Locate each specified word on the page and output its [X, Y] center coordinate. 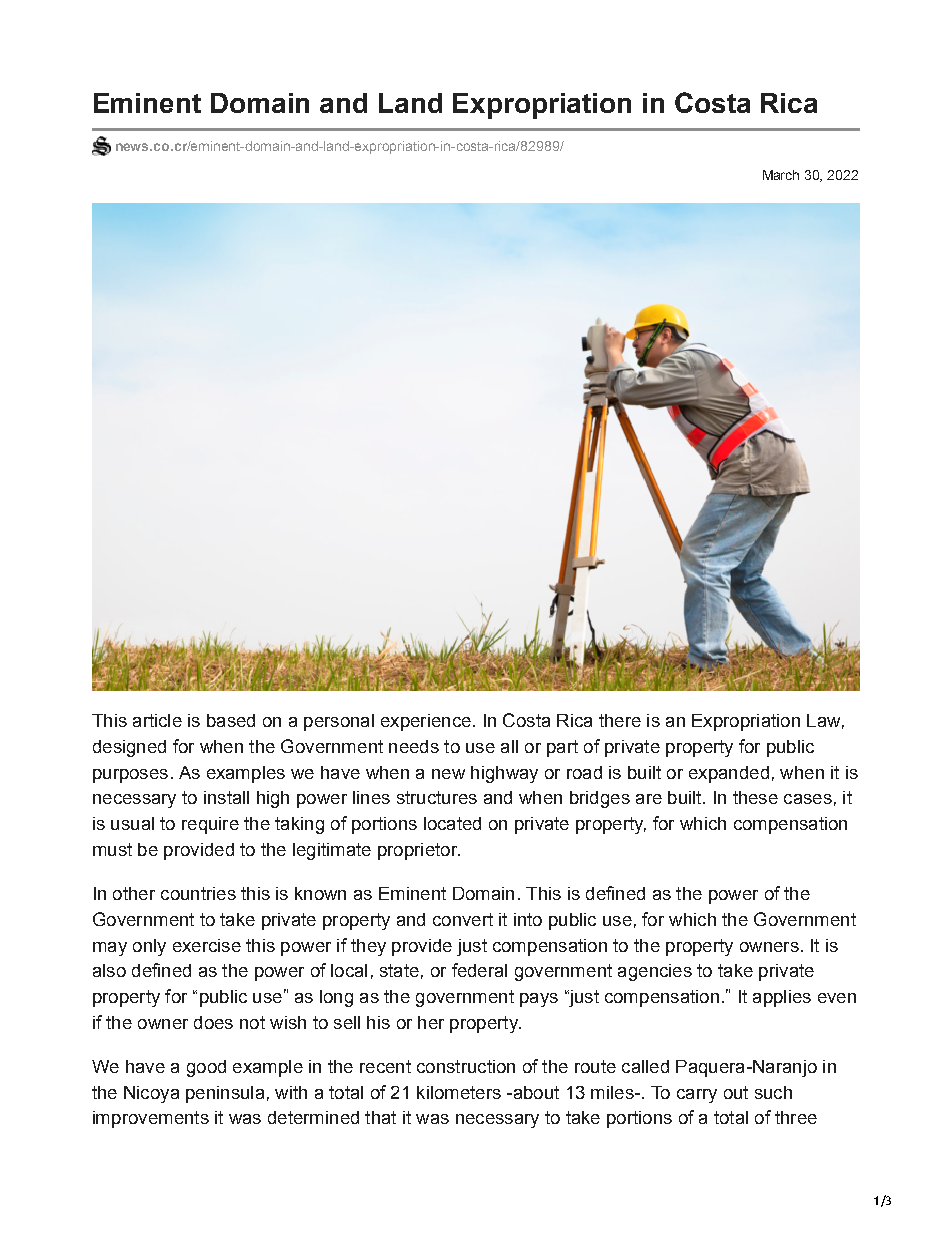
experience [426, 722]
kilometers [459, 1092]
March [781, 175]
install [226, 797]
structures [437, 797]
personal [339, 722]
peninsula [225, 1094]
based [231, 720]
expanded [729, 774]
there [620, 720]
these [755, 797]
